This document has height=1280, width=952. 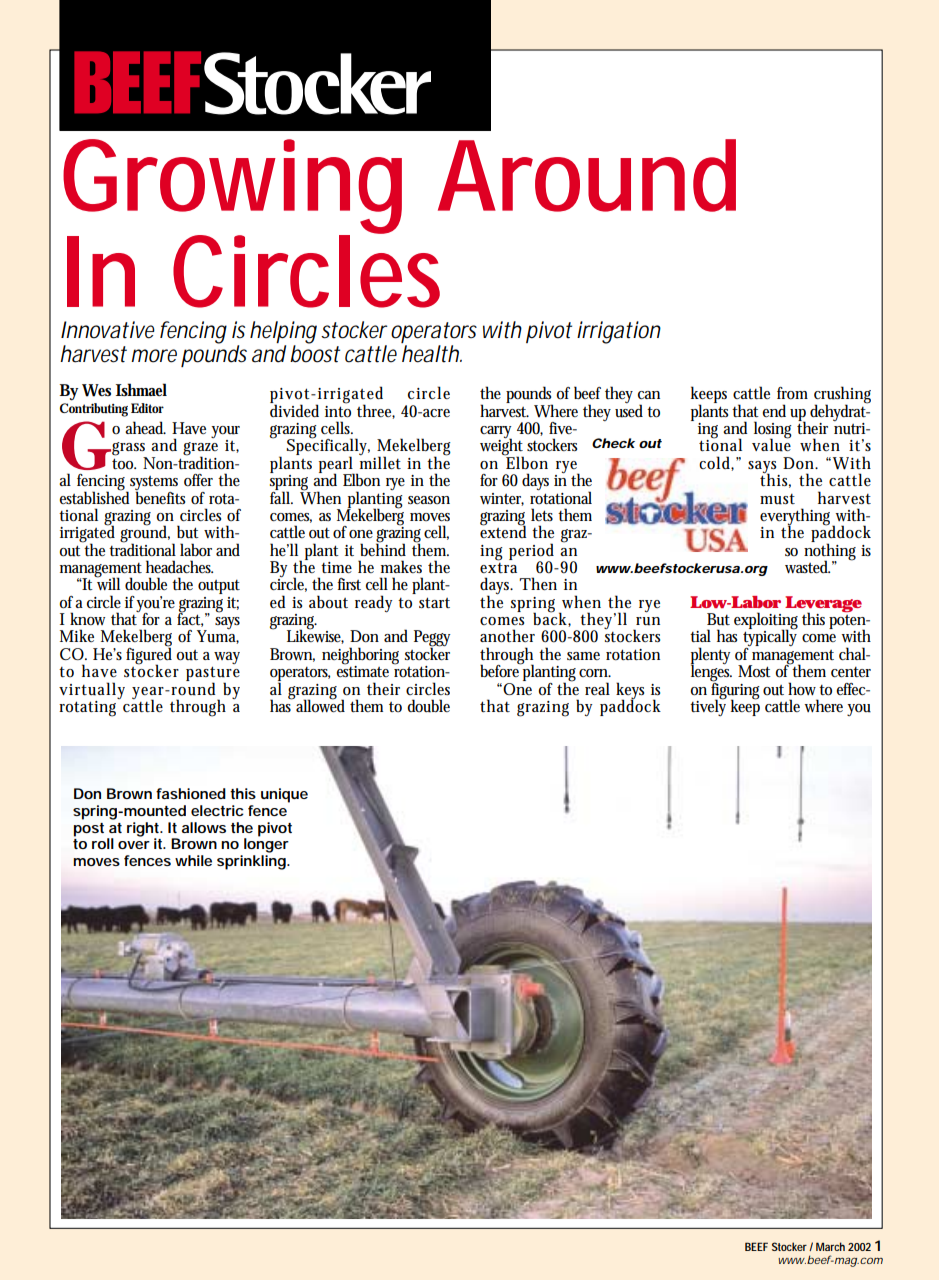 I want to click on March, so click(x=830, y=1246).
